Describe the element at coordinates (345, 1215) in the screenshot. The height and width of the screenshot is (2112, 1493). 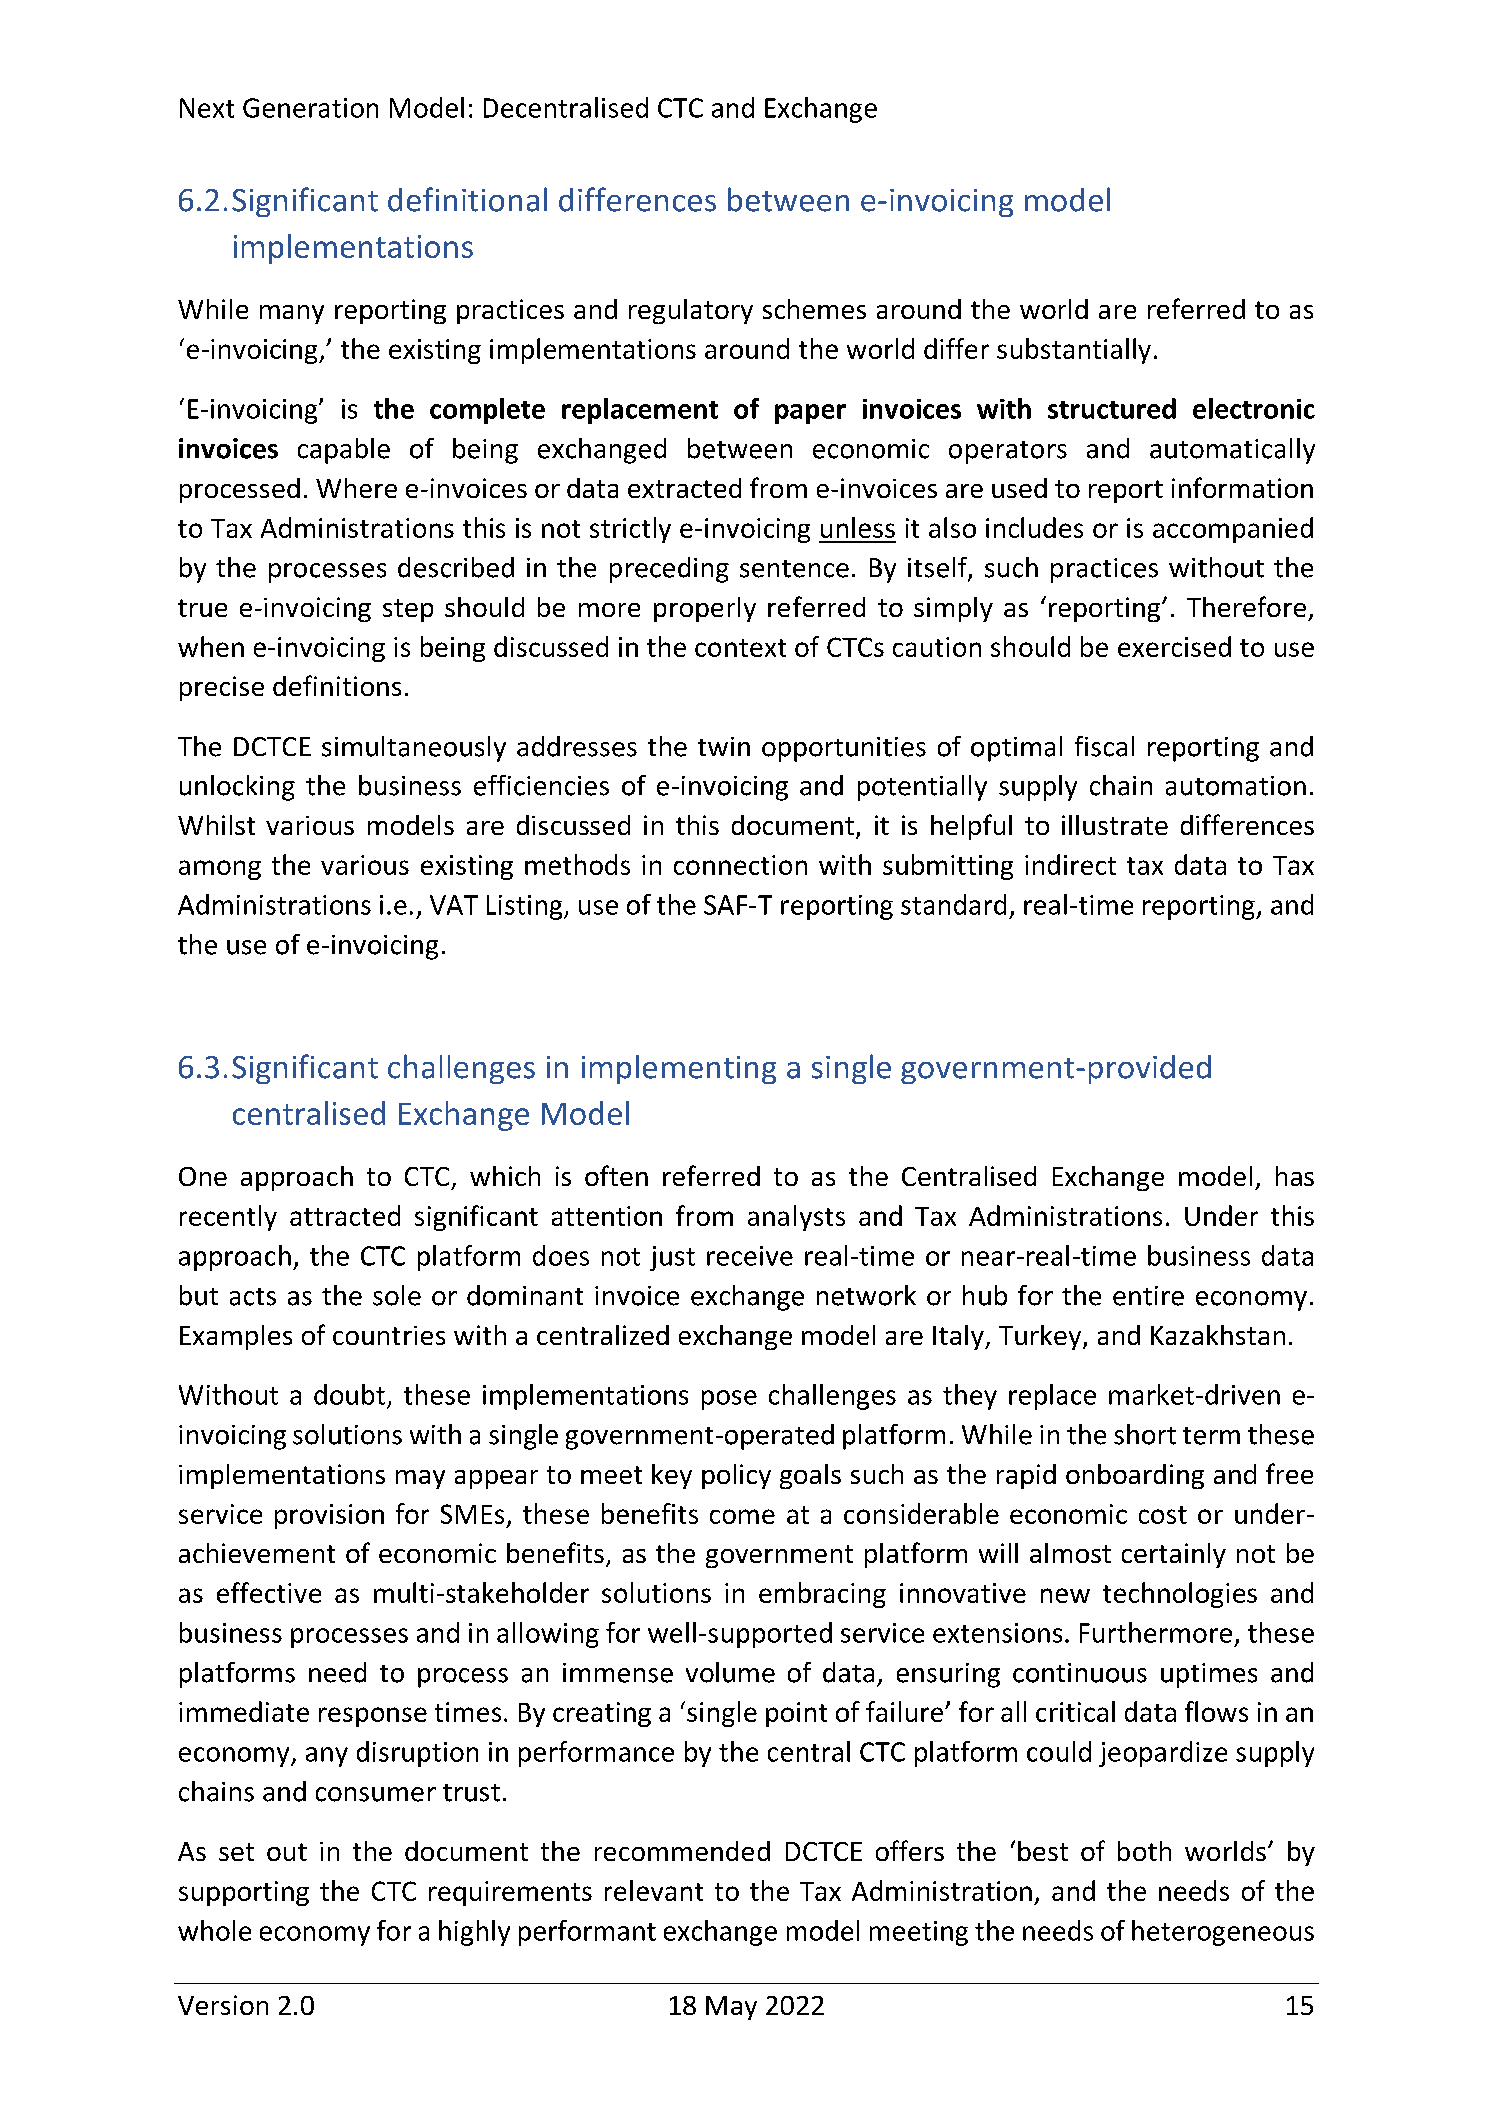
I see `attracted` at that location.
